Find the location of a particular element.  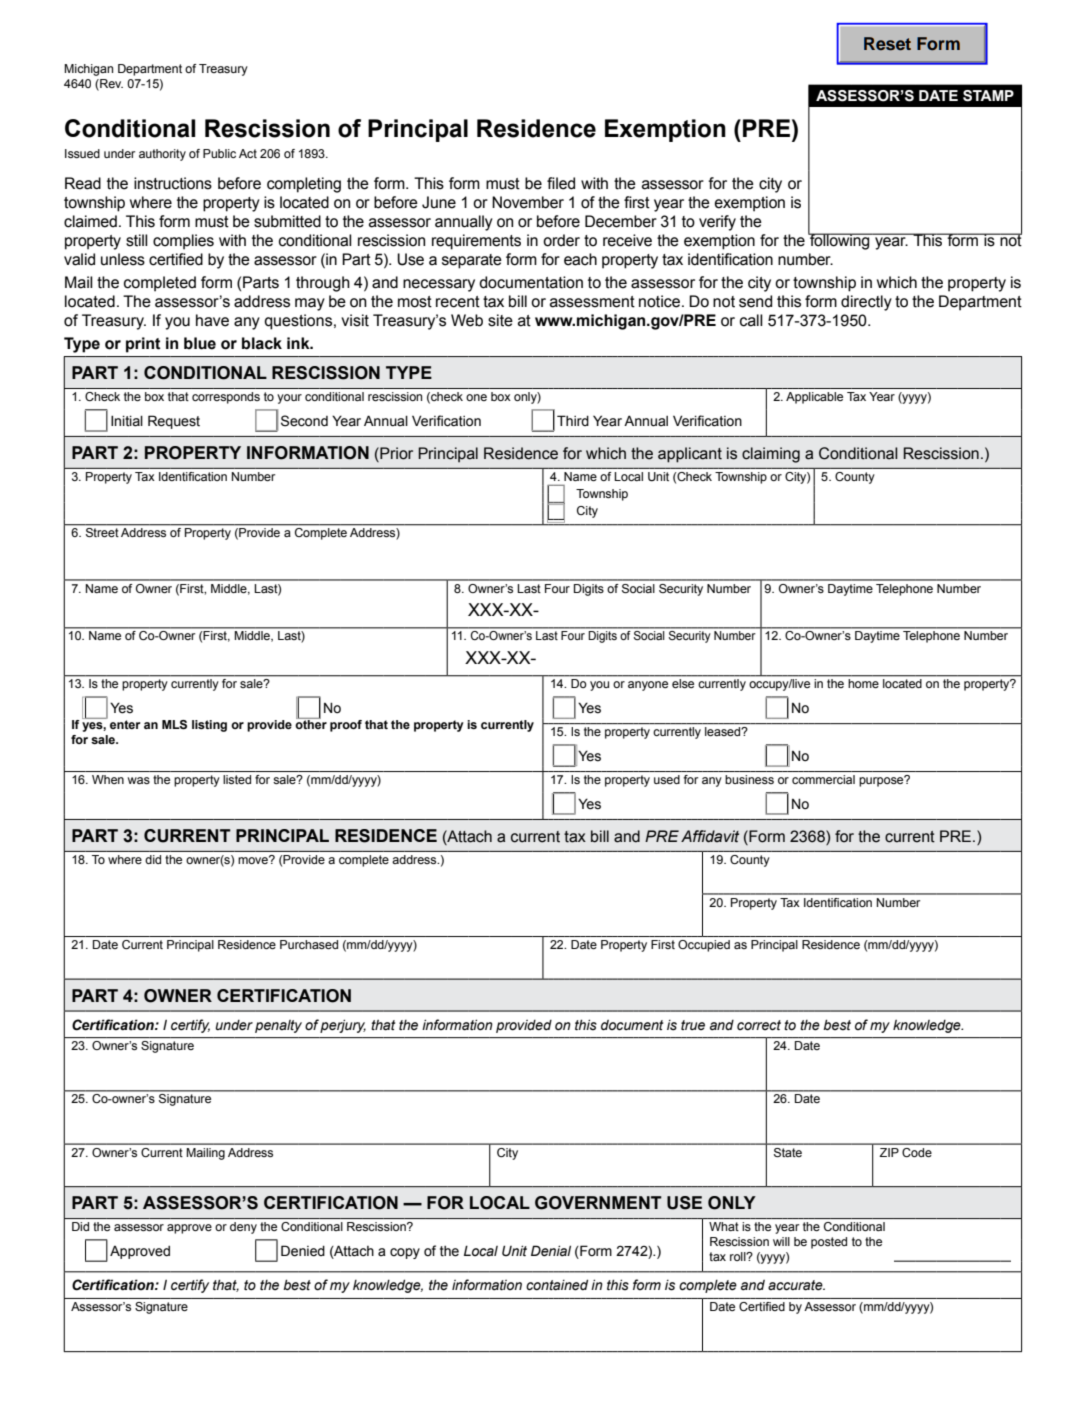

Request is located at coordinates (174, 422).
